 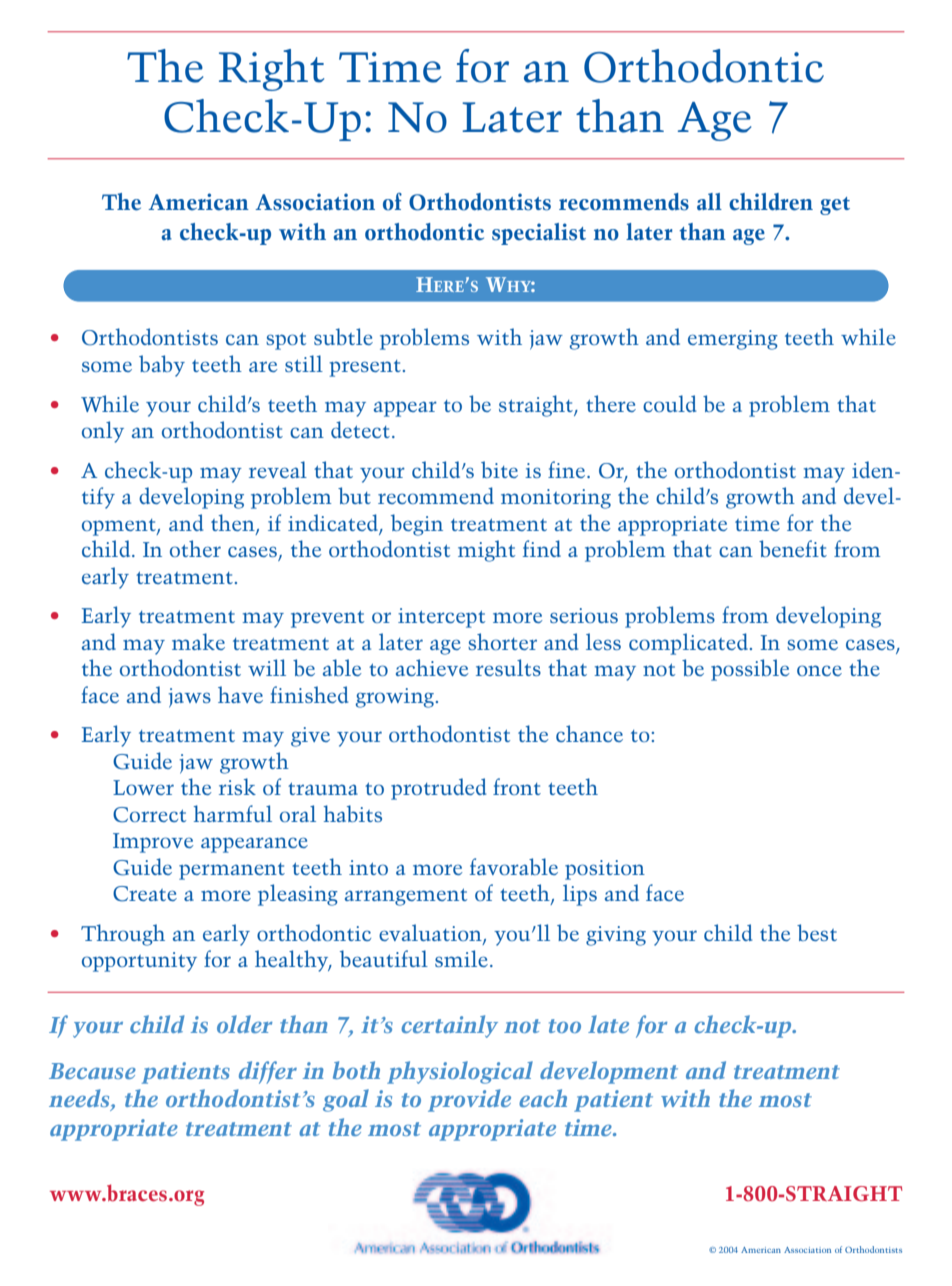 I want to click on Because, so click(x=92, y=1071).
